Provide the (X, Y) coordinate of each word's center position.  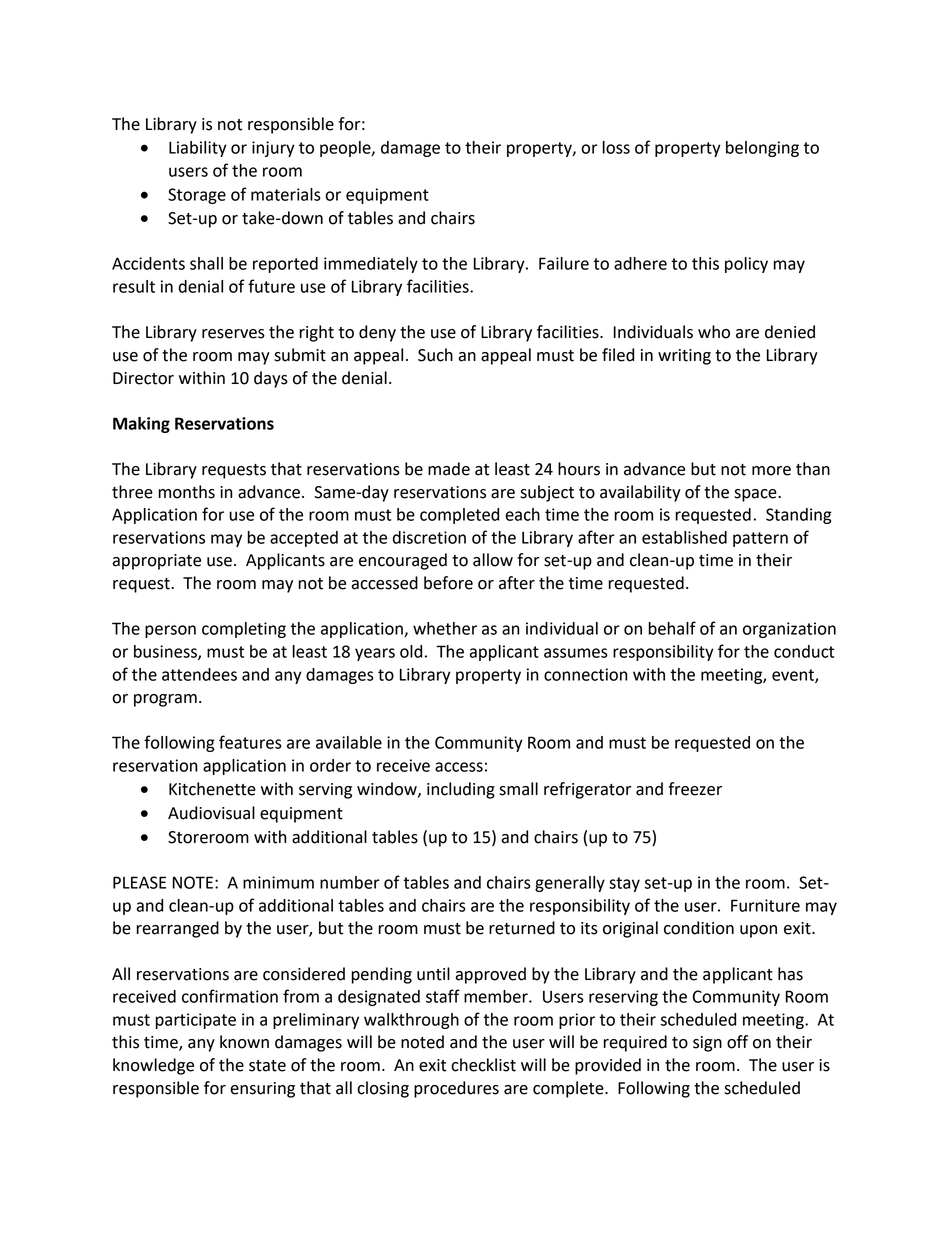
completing (244, 630)
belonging (762, 149)
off (737, 1042)
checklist (483, 1065)
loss (616, 147)
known (244, 1042)
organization (789, 630)
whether (445, 628)
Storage (197, 196)
